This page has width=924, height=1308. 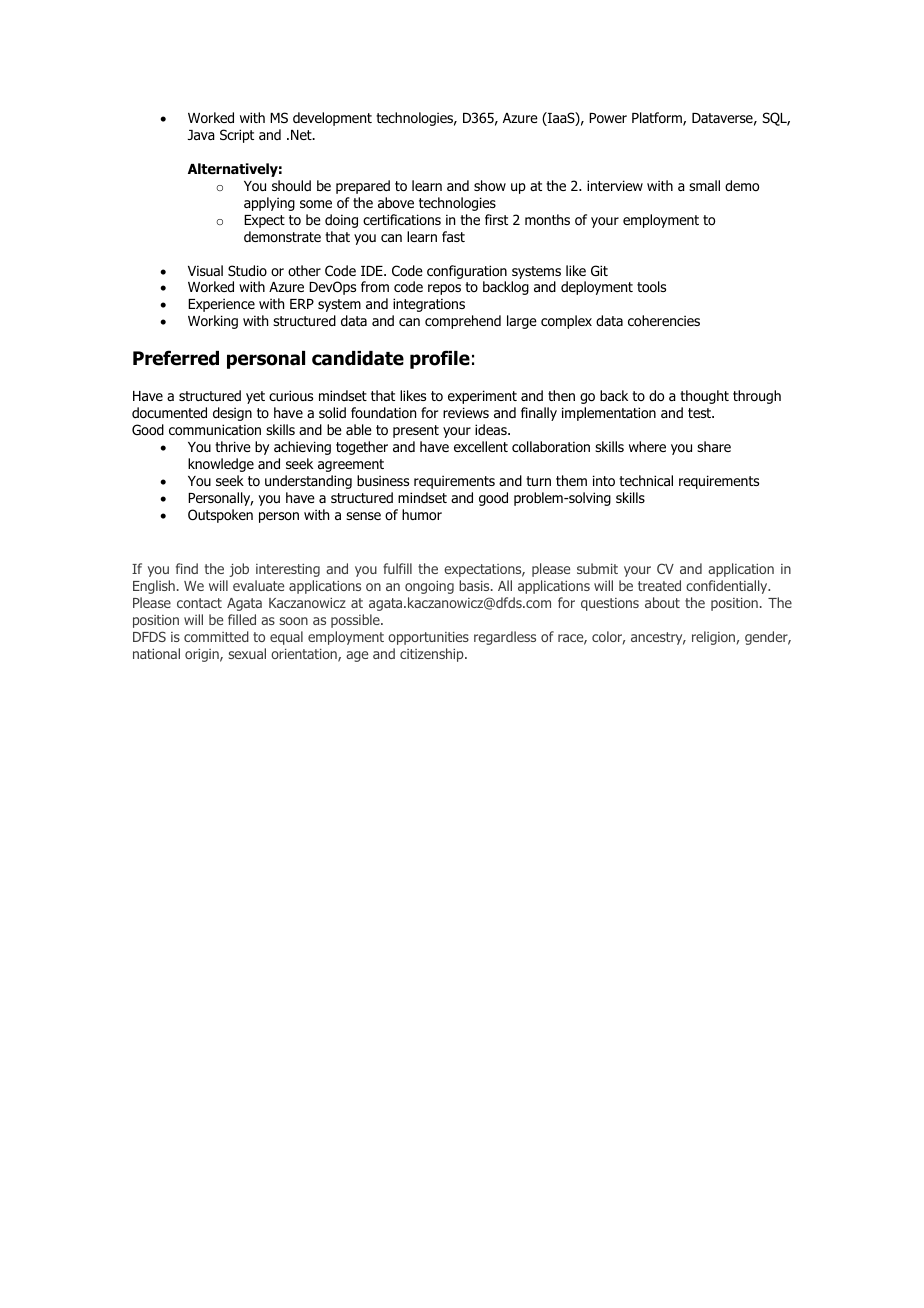 I want to click on integrations, so click(x=429, y=305).
